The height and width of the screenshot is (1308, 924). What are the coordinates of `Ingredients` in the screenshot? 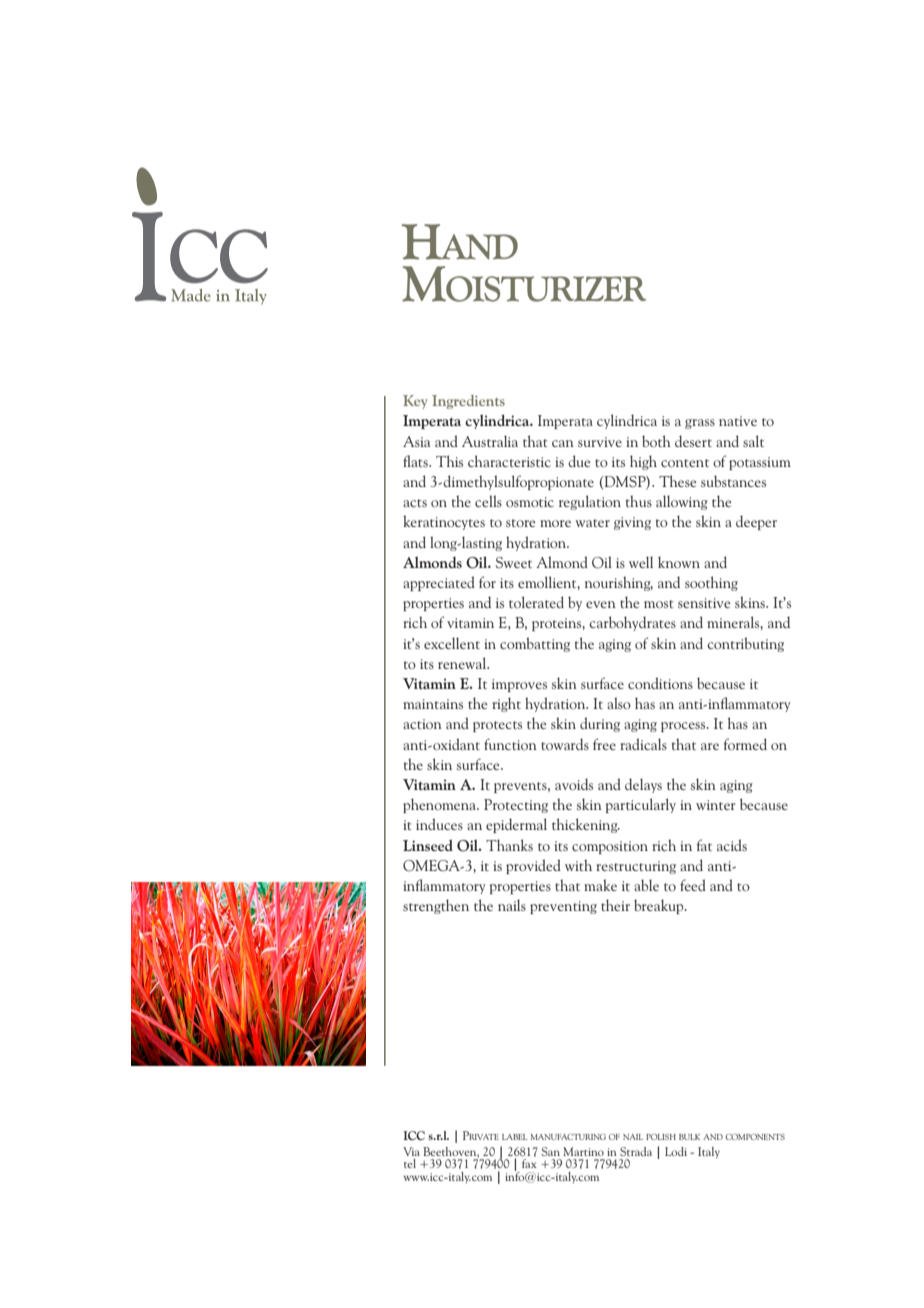 It's located at (468, 402).
